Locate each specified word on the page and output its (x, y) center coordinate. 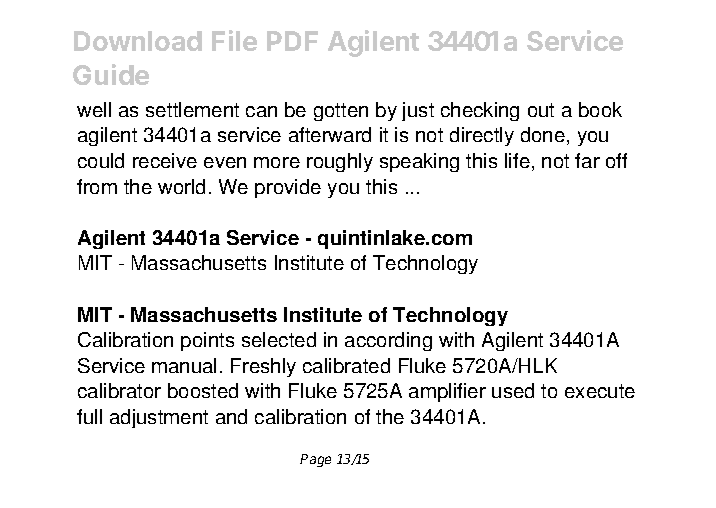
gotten (341, 112)
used (513, 390)
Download (138, 41)
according (388, 341)
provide (288, 188)
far (587, 160)
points (207, 341)
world (181, 186)
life (517, 160)
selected (279, 339)
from (97, 186)
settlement (192, 109)
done (543, 134)
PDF (292, 41)
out (541, 110)
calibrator (119, 390)
